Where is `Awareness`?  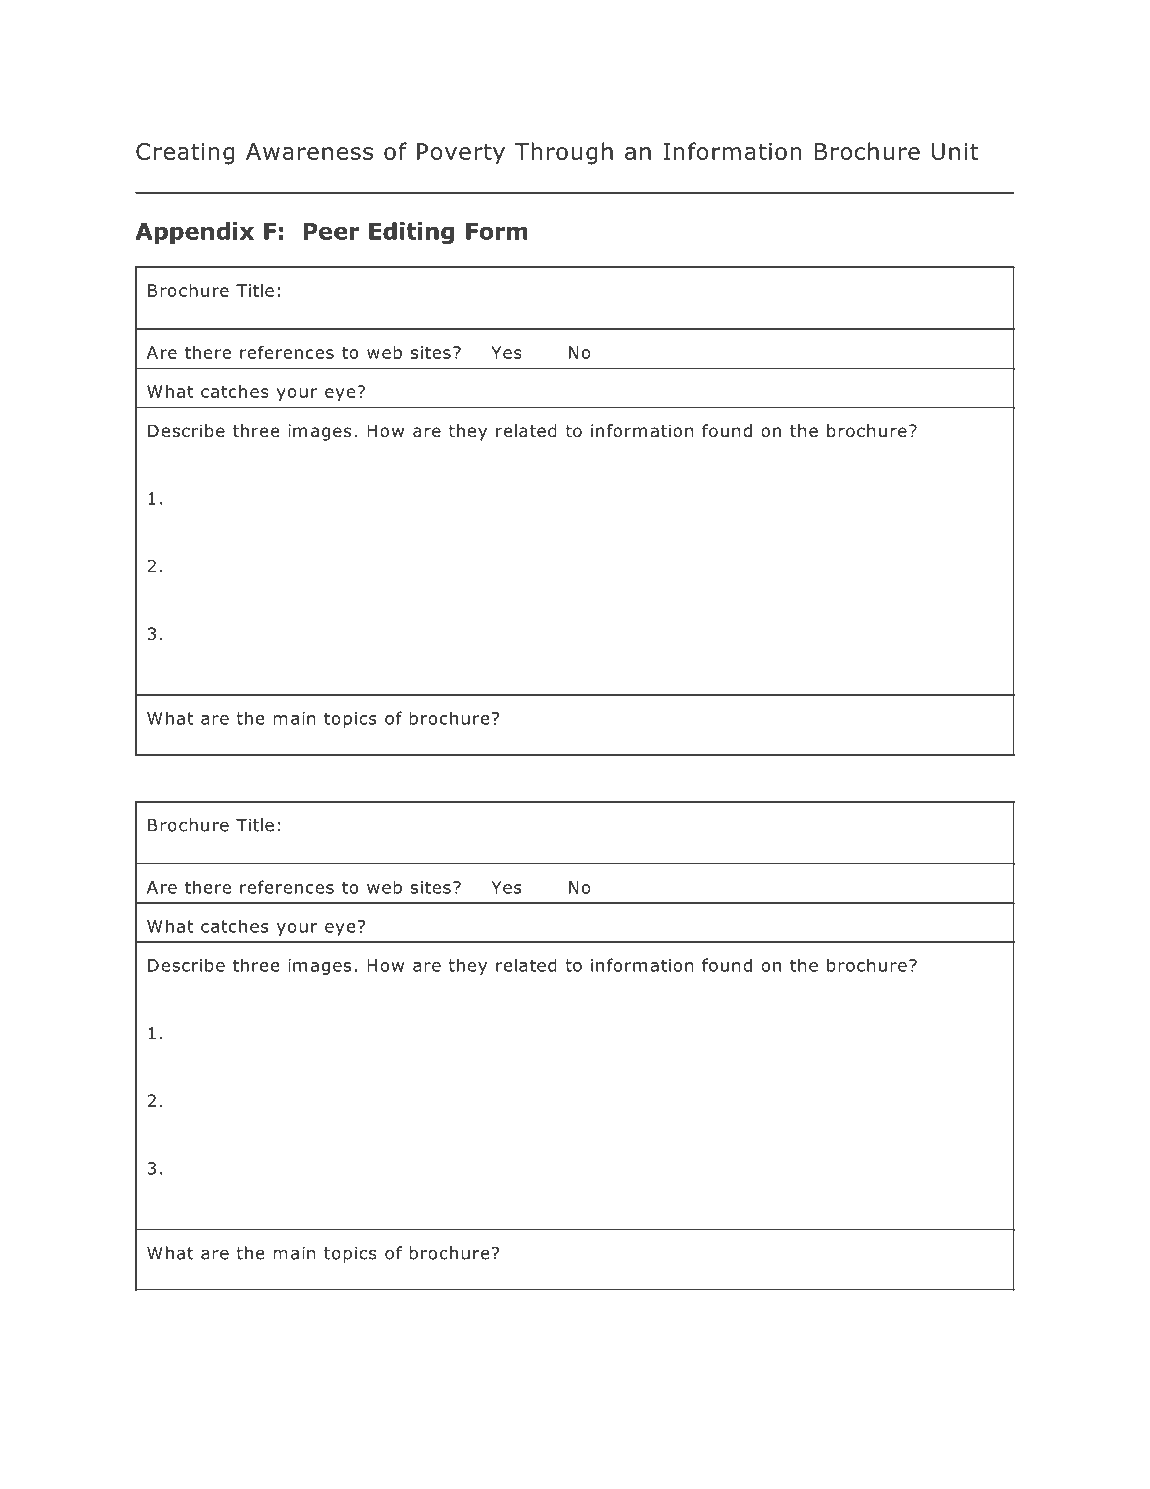
Awareness is located at coordinates (309, 151).
